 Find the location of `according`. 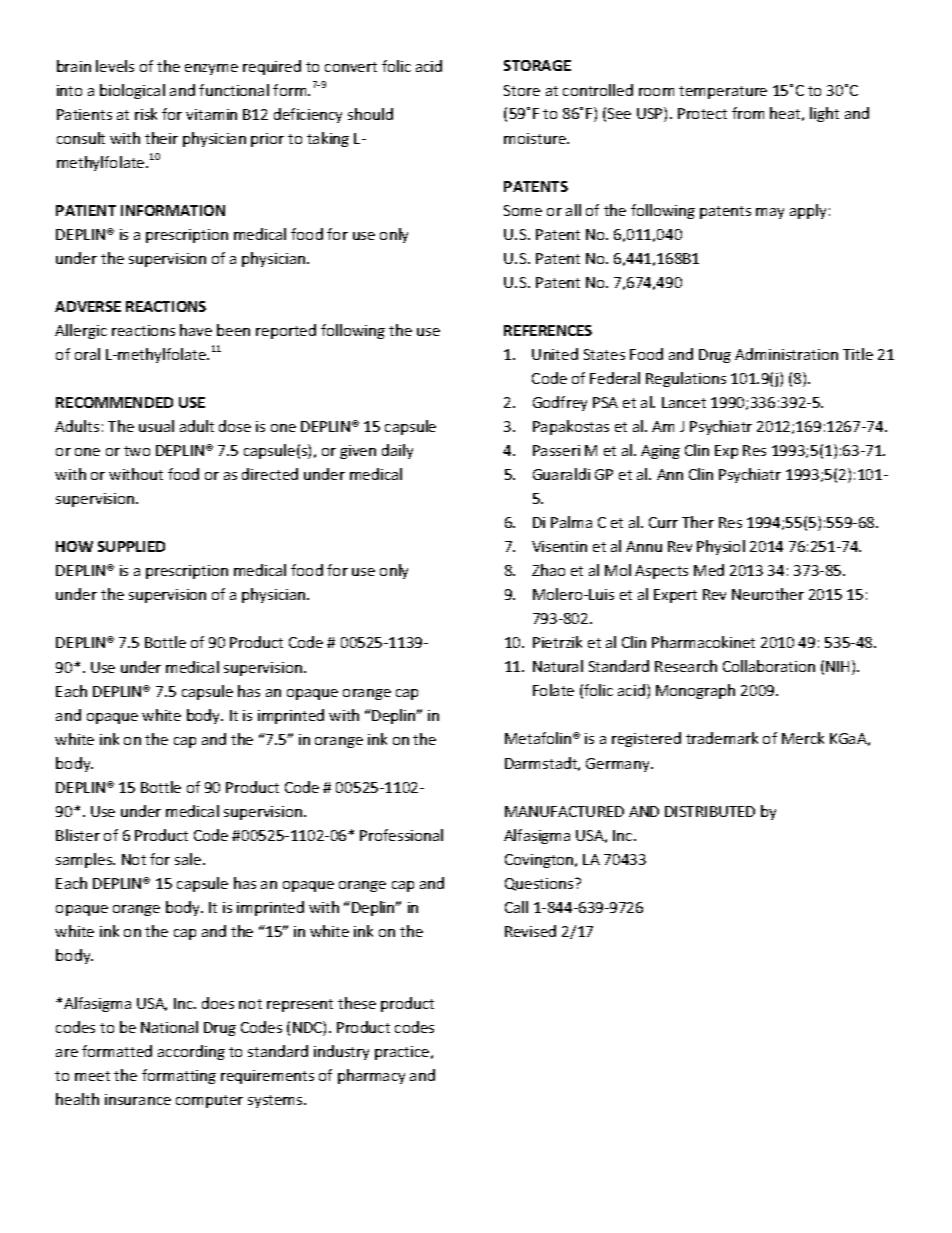

according is located at coordinates (191, 1052).
